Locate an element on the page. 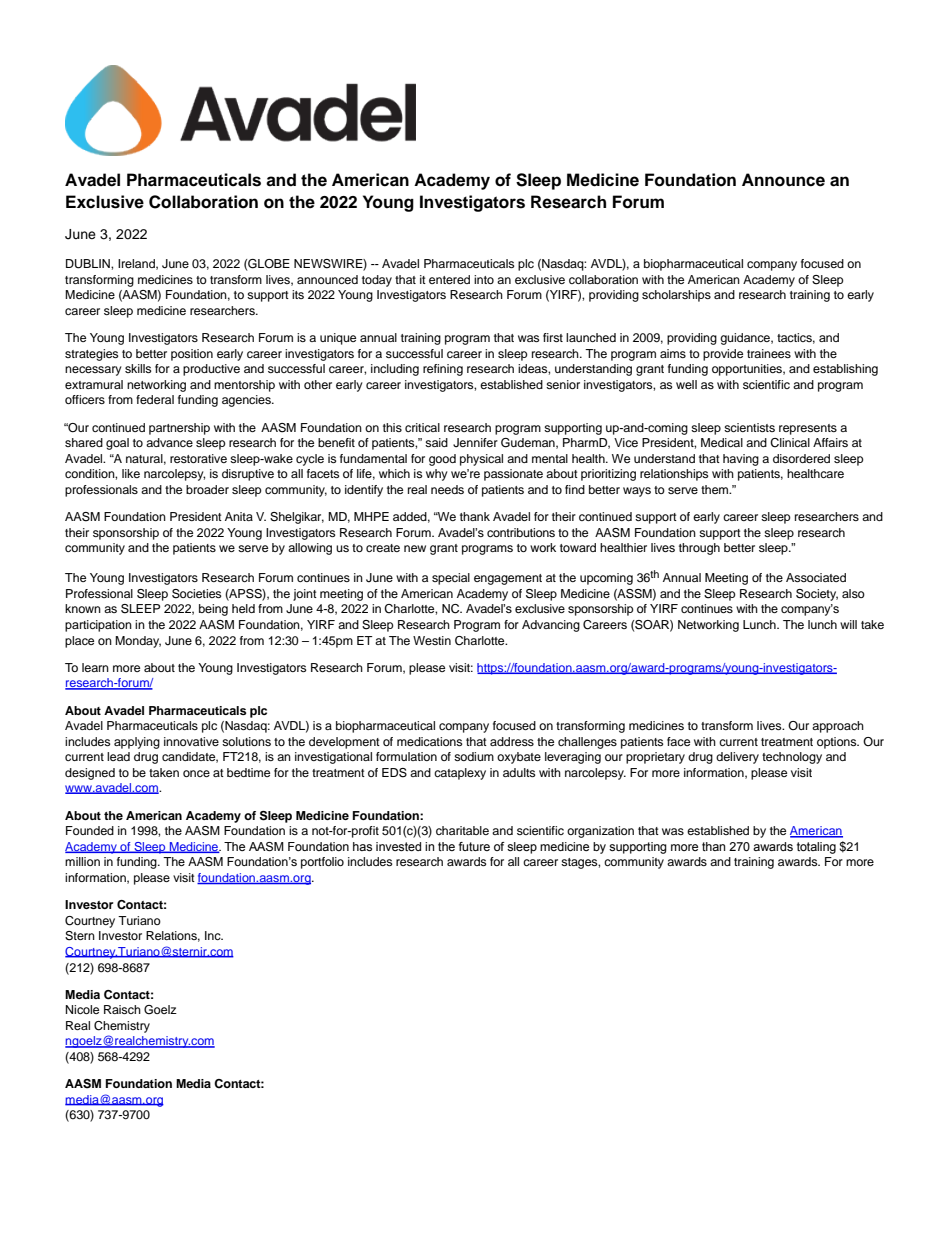 This page has width=952, height=1233. restorative is located at coordinates (198, 458).
